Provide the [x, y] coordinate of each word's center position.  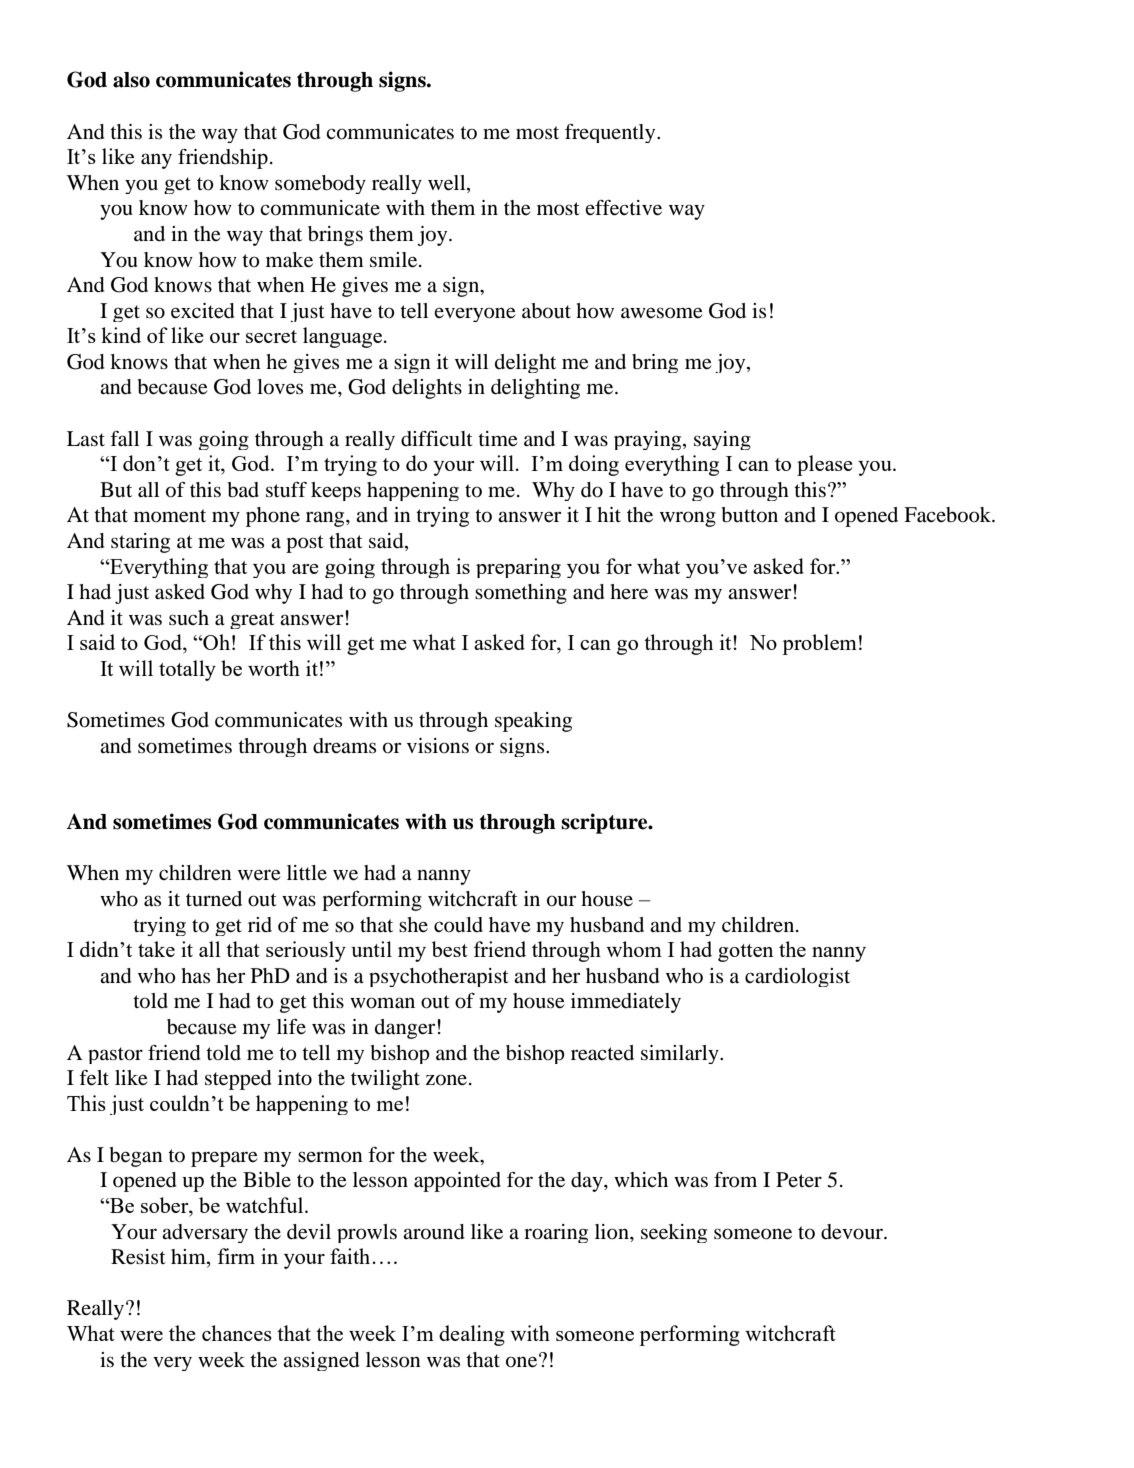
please [825, 465]
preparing [518, 568]
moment [170, 516]
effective [623, 208]
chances [237, 1333]
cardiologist [797, 977]
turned [214, 899]
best [450, 949]
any [156, 161]
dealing [472, 1335]
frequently [611, 133]
